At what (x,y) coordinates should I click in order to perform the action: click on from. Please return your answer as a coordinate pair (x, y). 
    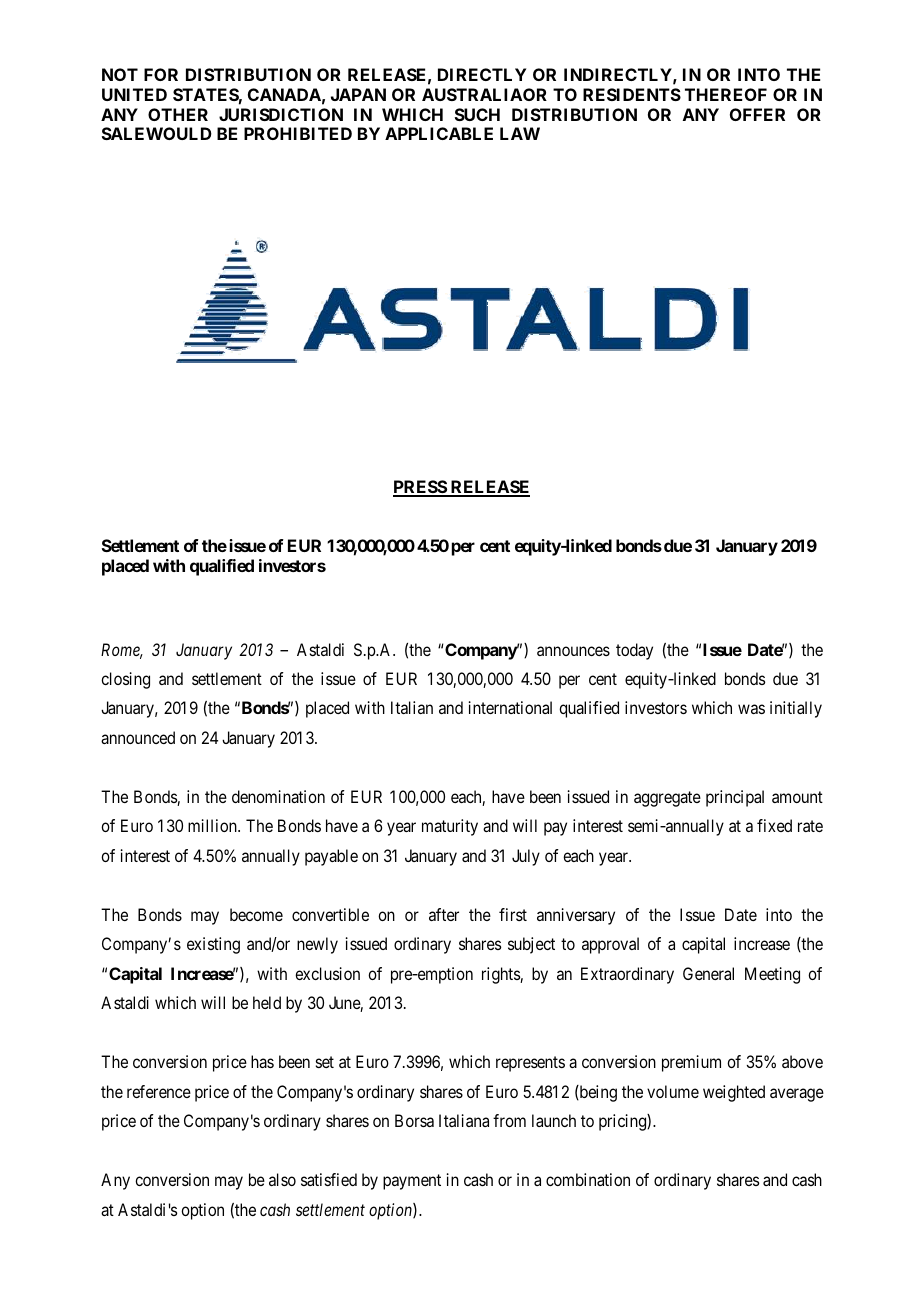
    Looking at the image, I should click on (509, 1120).
